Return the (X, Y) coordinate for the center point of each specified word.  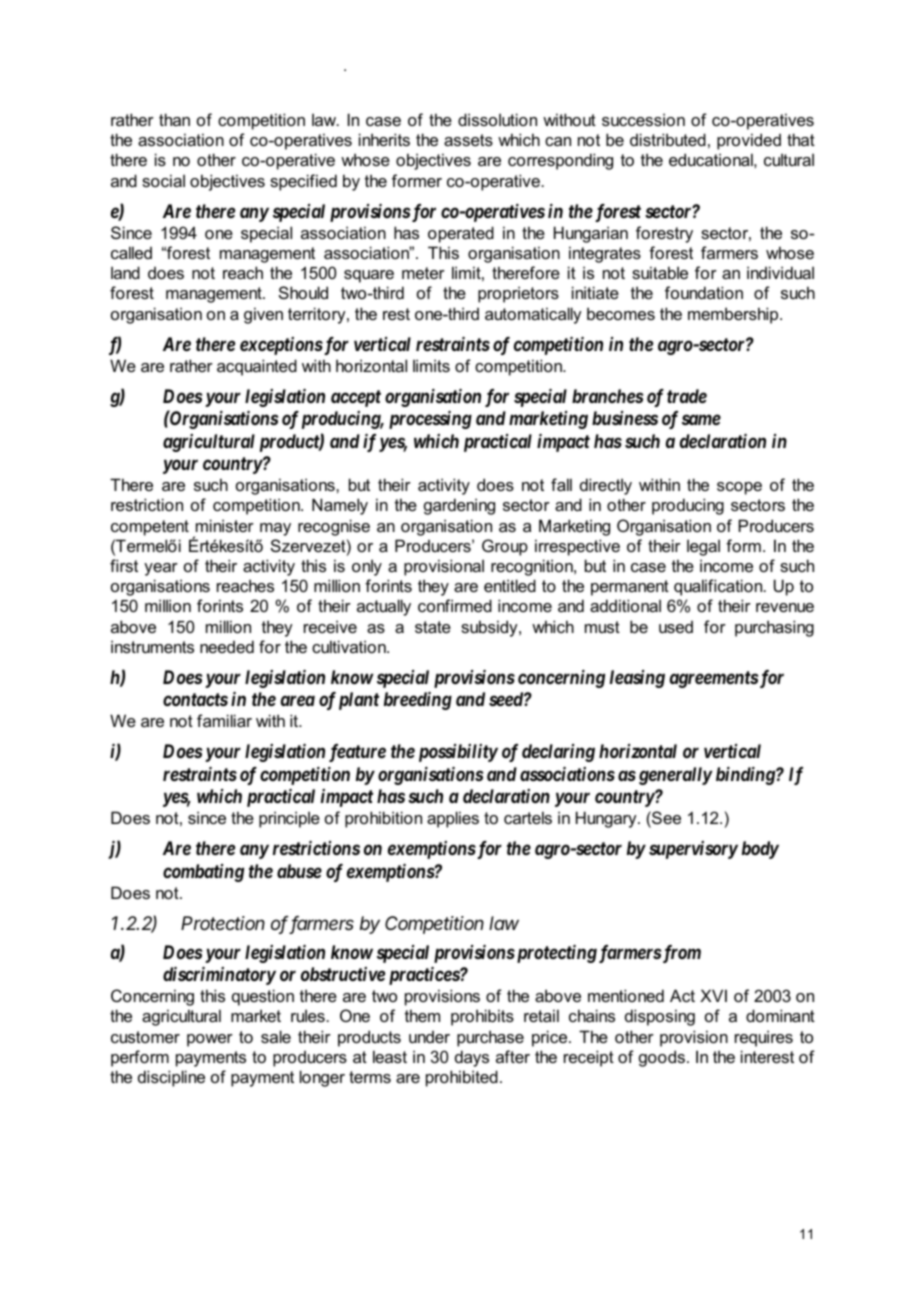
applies (453, 819)
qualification (719, 587)
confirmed (455, 605)
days (472, 1058)
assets (468, 140)
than (174, 119)
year (161, 569)
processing (430, 420)
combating (203, 873)
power (210, 1040)
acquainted (257, 367)
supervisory (693, 850)
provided (749, 141)
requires (764, 1038)
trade (687, 396)
